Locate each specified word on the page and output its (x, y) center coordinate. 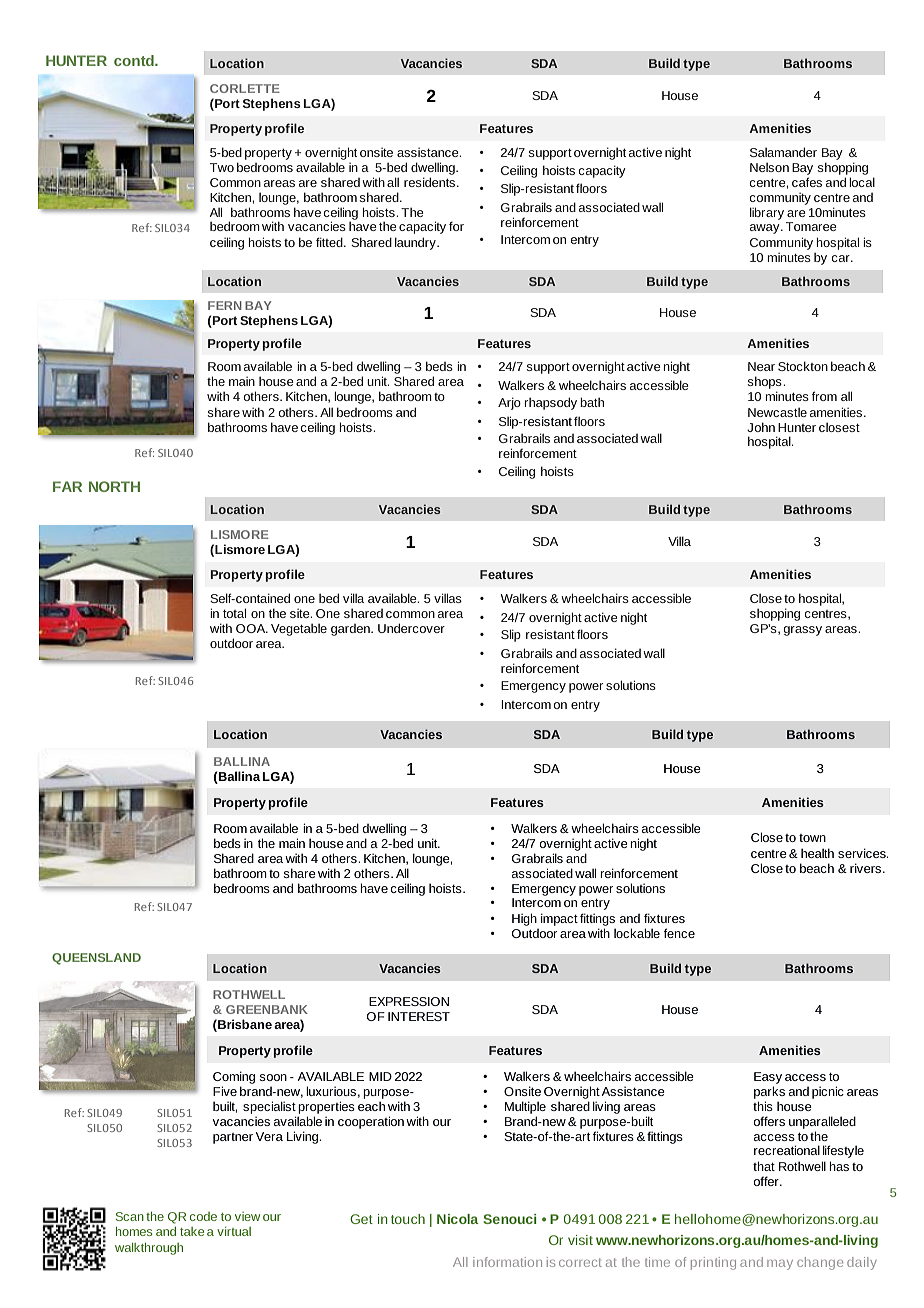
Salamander (783, 152)
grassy (802, 631)
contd (135, 60)
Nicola (457, 1219)
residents (431, 182)
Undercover (411, 628)
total (234, 613)
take (192, 1231)
